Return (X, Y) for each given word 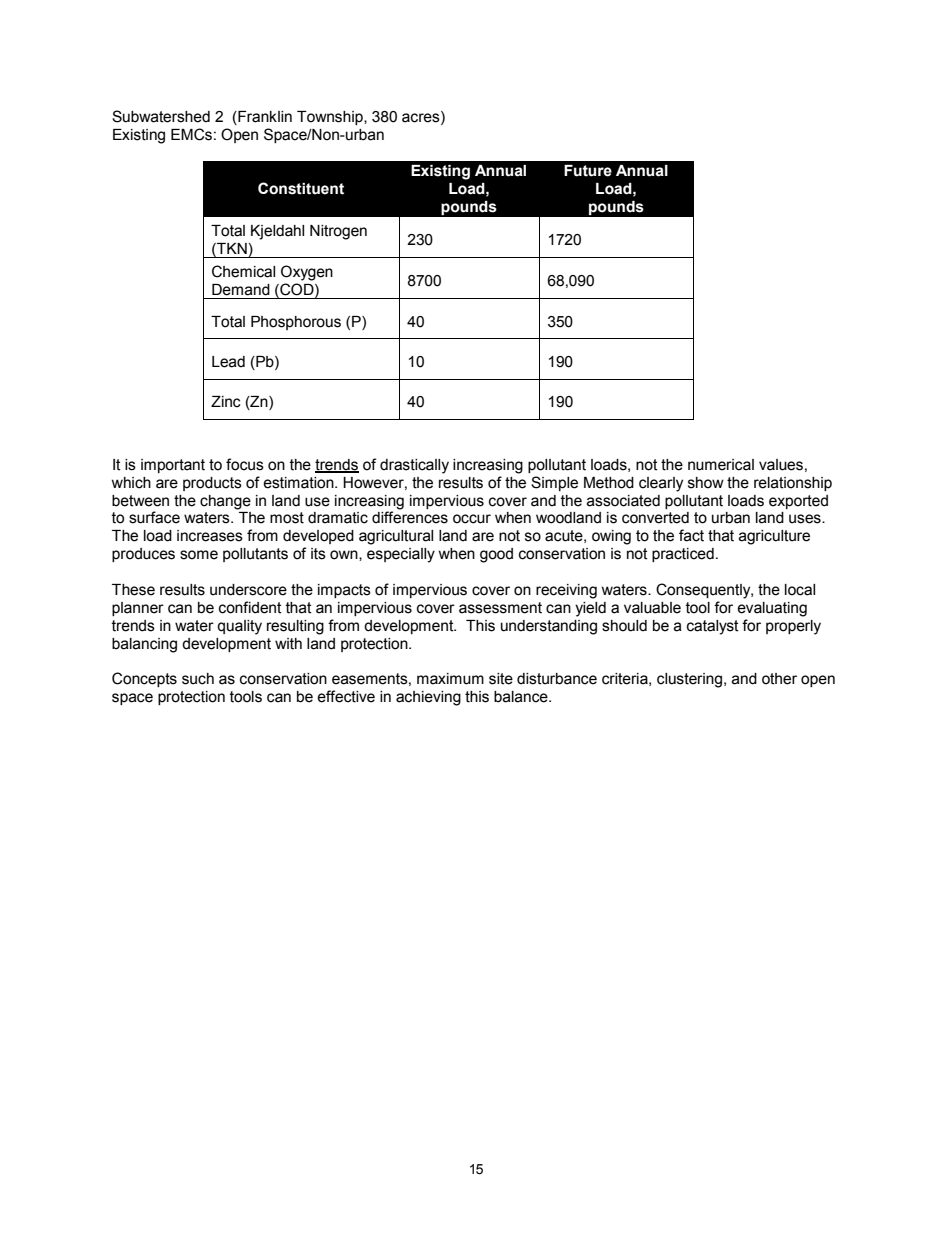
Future (588, 171)
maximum (450, 679)
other (779, 679)
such (198, 679)
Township (331, 118)
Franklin (264, 118)
